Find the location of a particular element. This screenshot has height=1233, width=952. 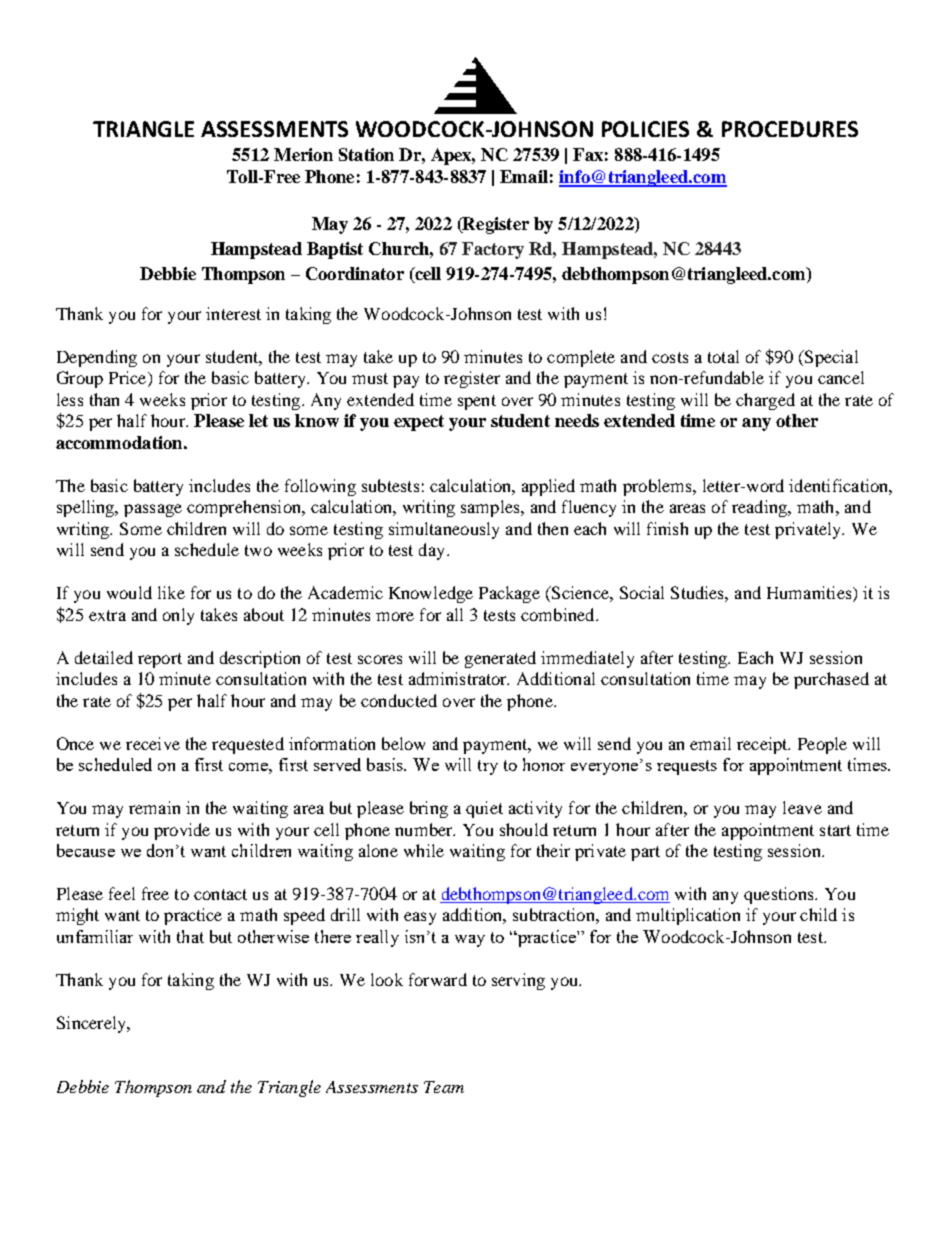

Team is located at coordinates (444, 1087).
